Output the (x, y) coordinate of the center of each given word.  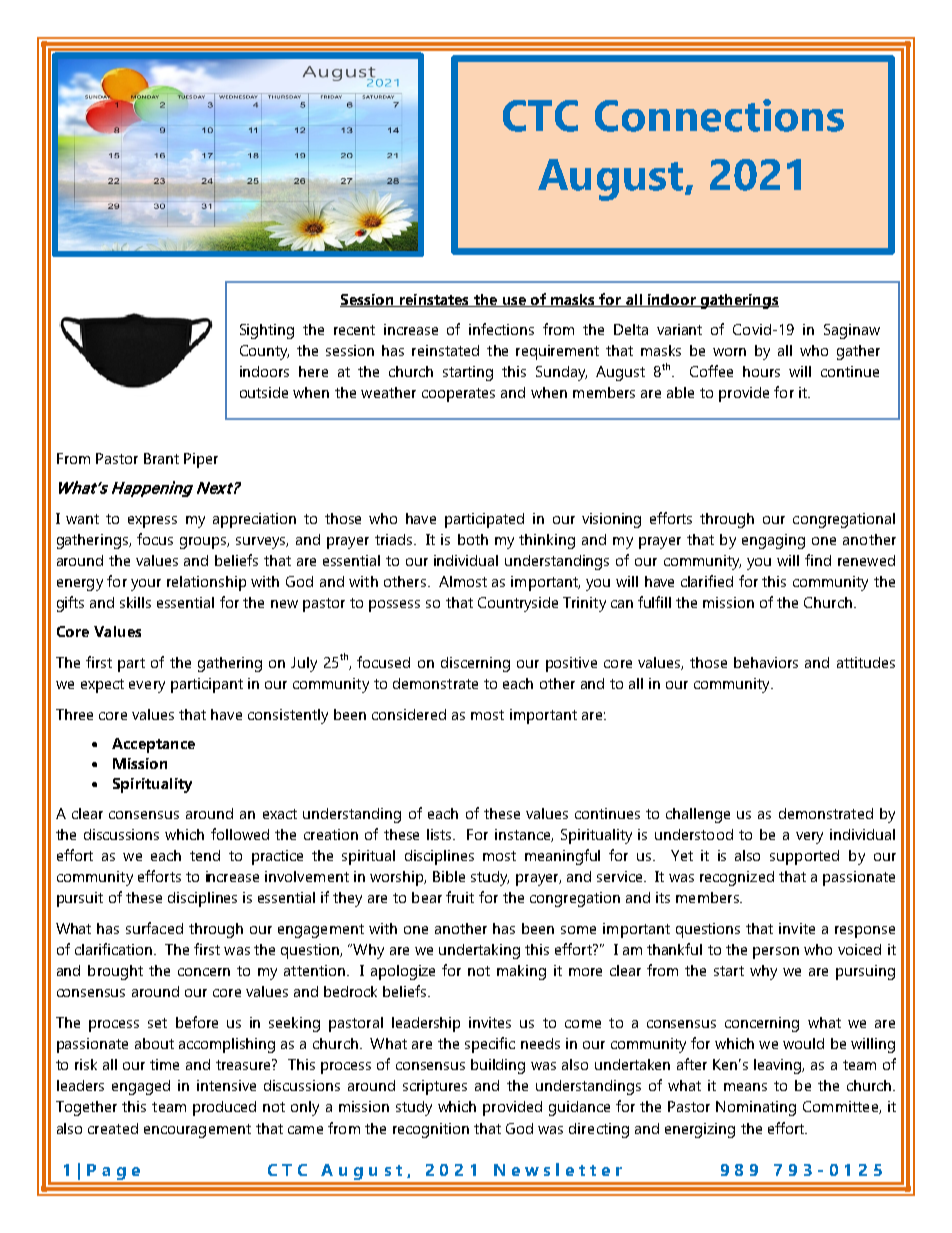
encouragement (197, 1131)
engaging (773, 541)
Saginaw (852, 331)
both (473, 539)
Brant (161, 458)
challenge (698, 815)
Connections (719, 115)
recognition (431, 1130)
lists (441, 834)
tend (205, 855)
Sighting (267, 331)
